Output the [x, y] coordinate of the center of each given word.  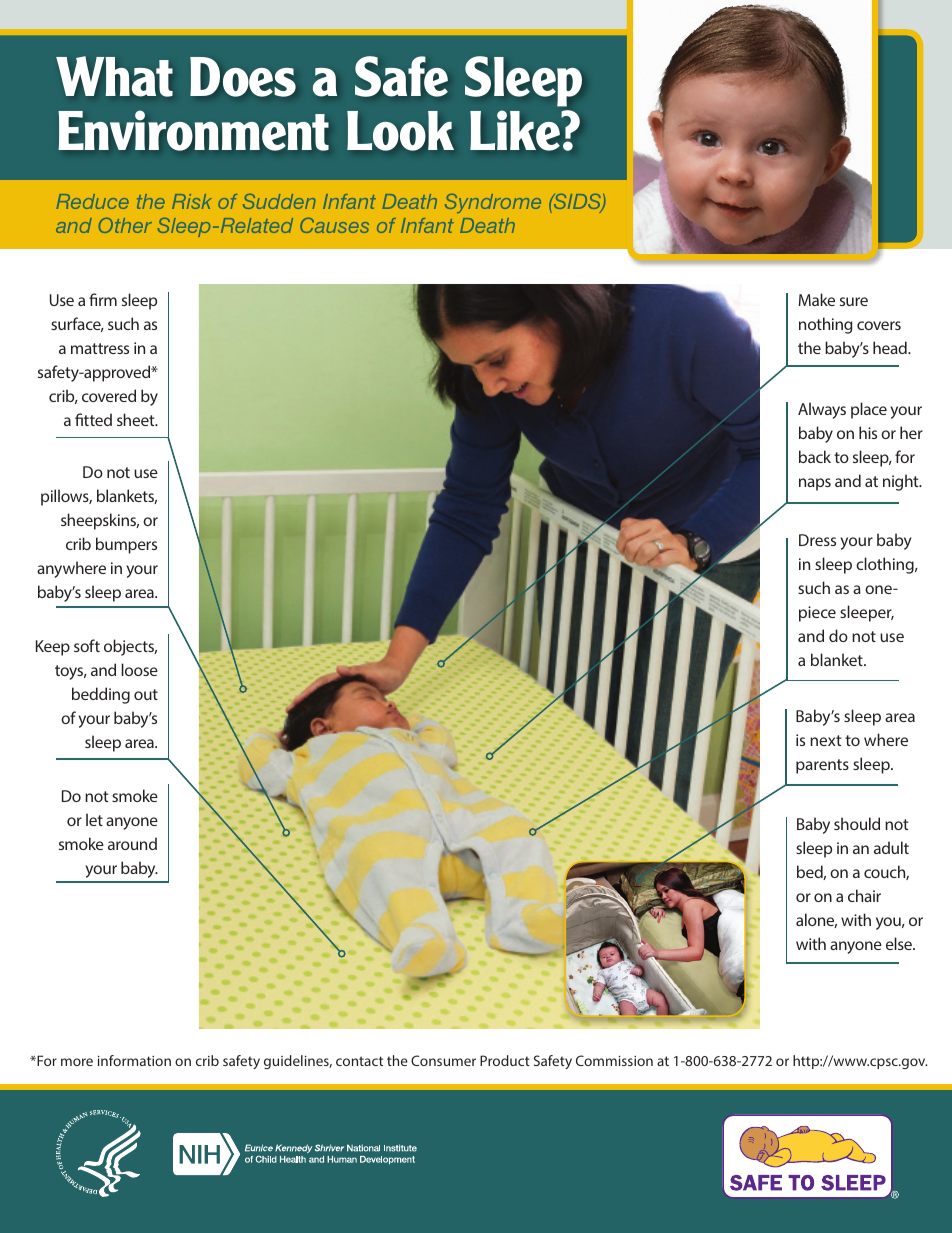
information [134, 1060]
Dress [817, 540]
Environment [193, 130]
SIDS [577, 203]
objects [130, 647]
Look [400, 131]
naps [815, 484]
